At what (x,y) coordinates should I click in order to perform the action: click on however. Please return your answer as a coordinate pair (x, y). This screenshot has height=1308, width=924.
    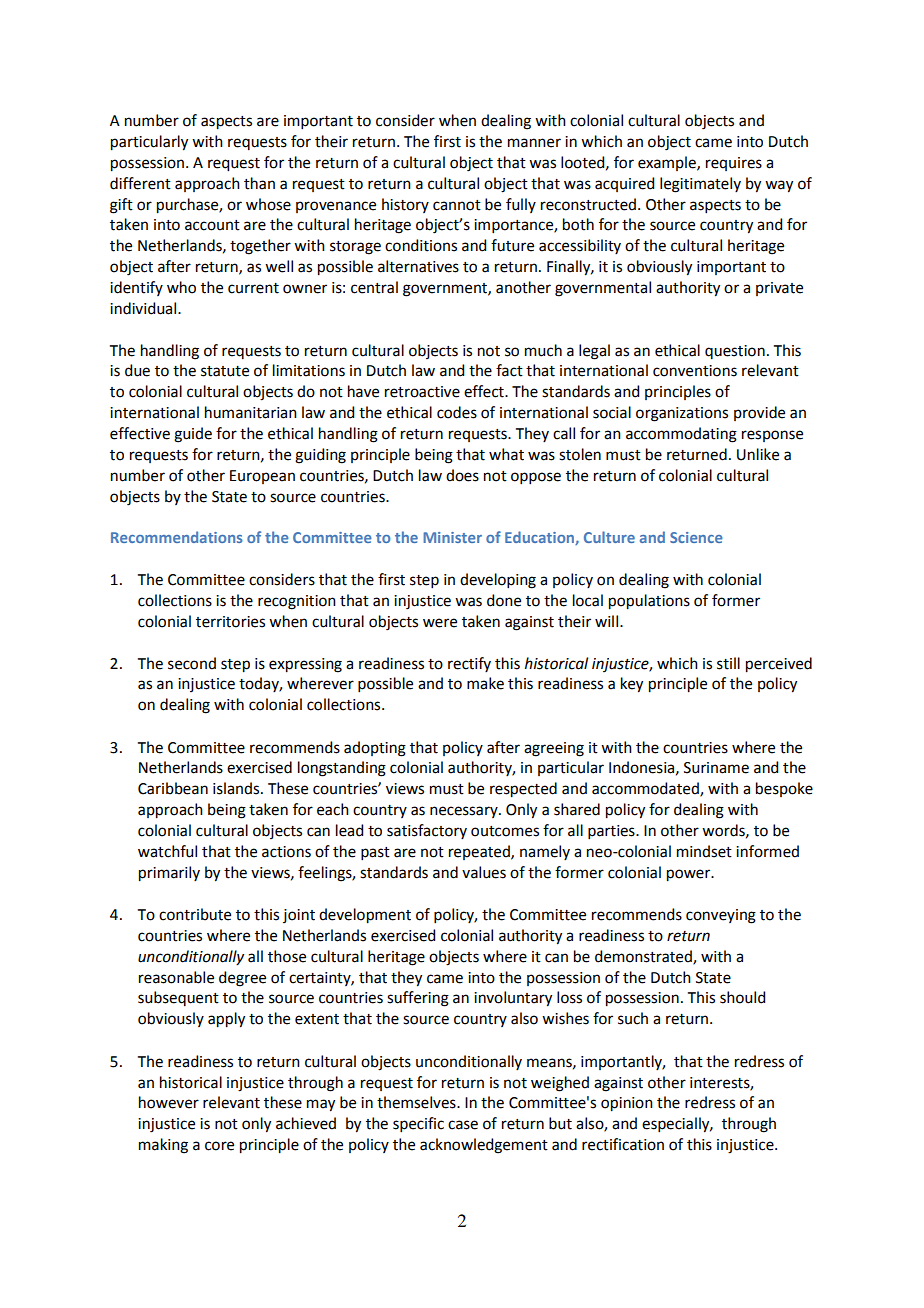
    Looking at the image, I should click on (169, 1102).
